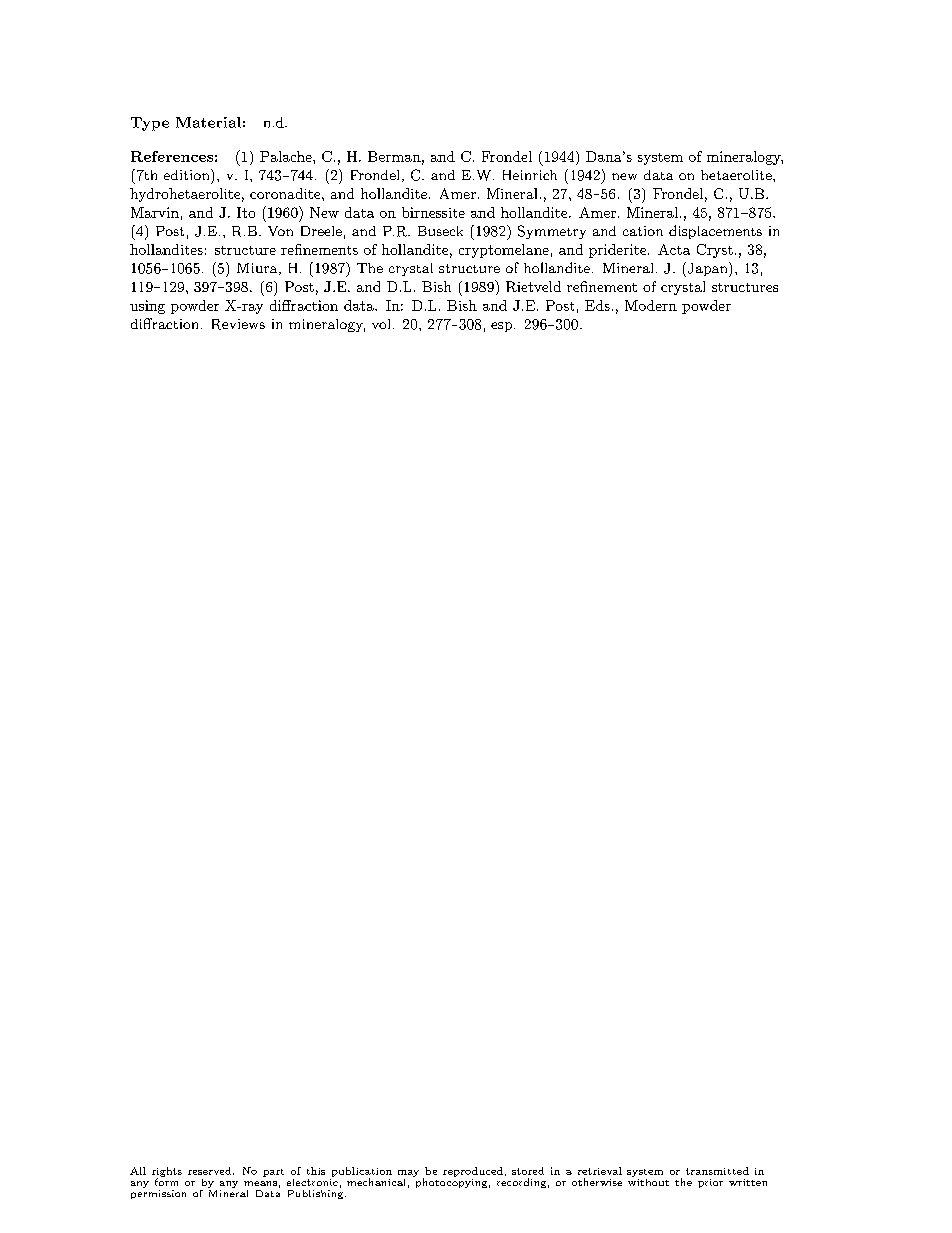 The width and height of the screenshot is (952, 1233). Describe the element at coordinates (381, 324) in the screenshot. I see `vol` at that location.
